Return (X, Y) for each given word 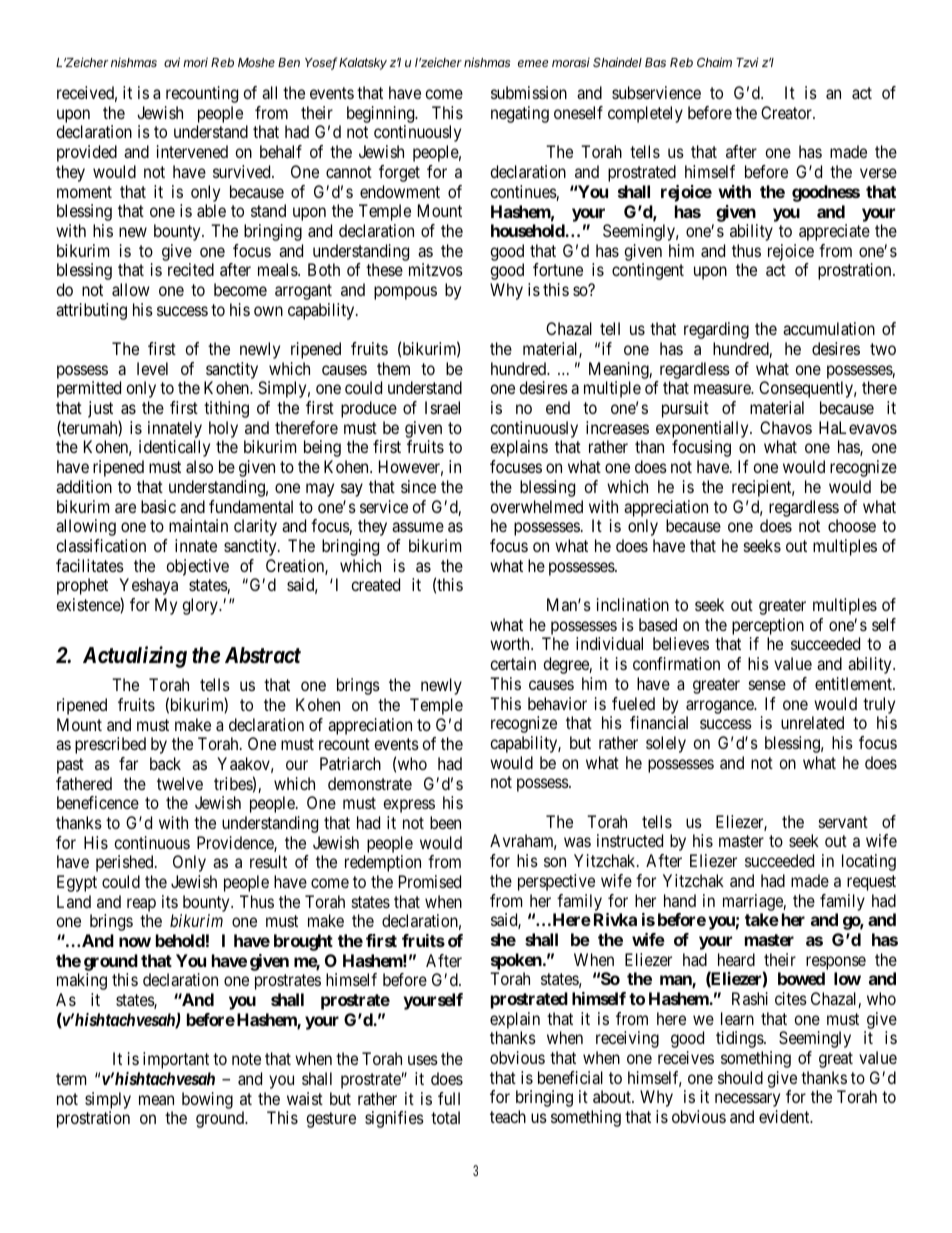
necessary (747, 1100)
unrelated (812, 722)
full (449, 1098)
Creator (787, 112)
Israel (442, 407)
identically (174, 448)
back (165, 763)
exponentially (703, 431)
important (176, 1060)
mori (195, 62)
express (409, 806)
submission (529, 92)
